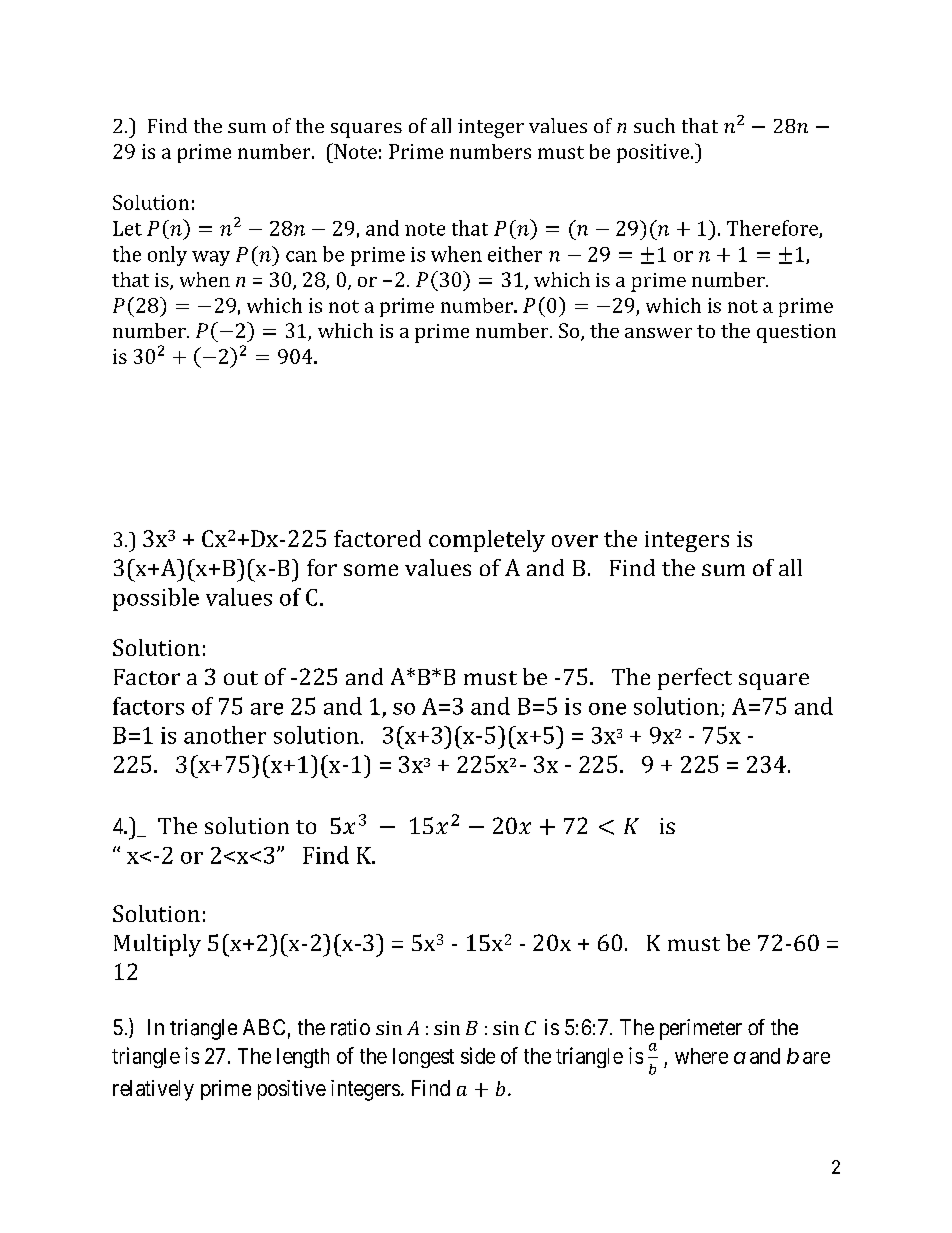 The width and height of the screenshot is (952, 1233). What do you see at coordinates (156, 599) in the screenshot?
I see `possible` at bounding box center [156, 599].
